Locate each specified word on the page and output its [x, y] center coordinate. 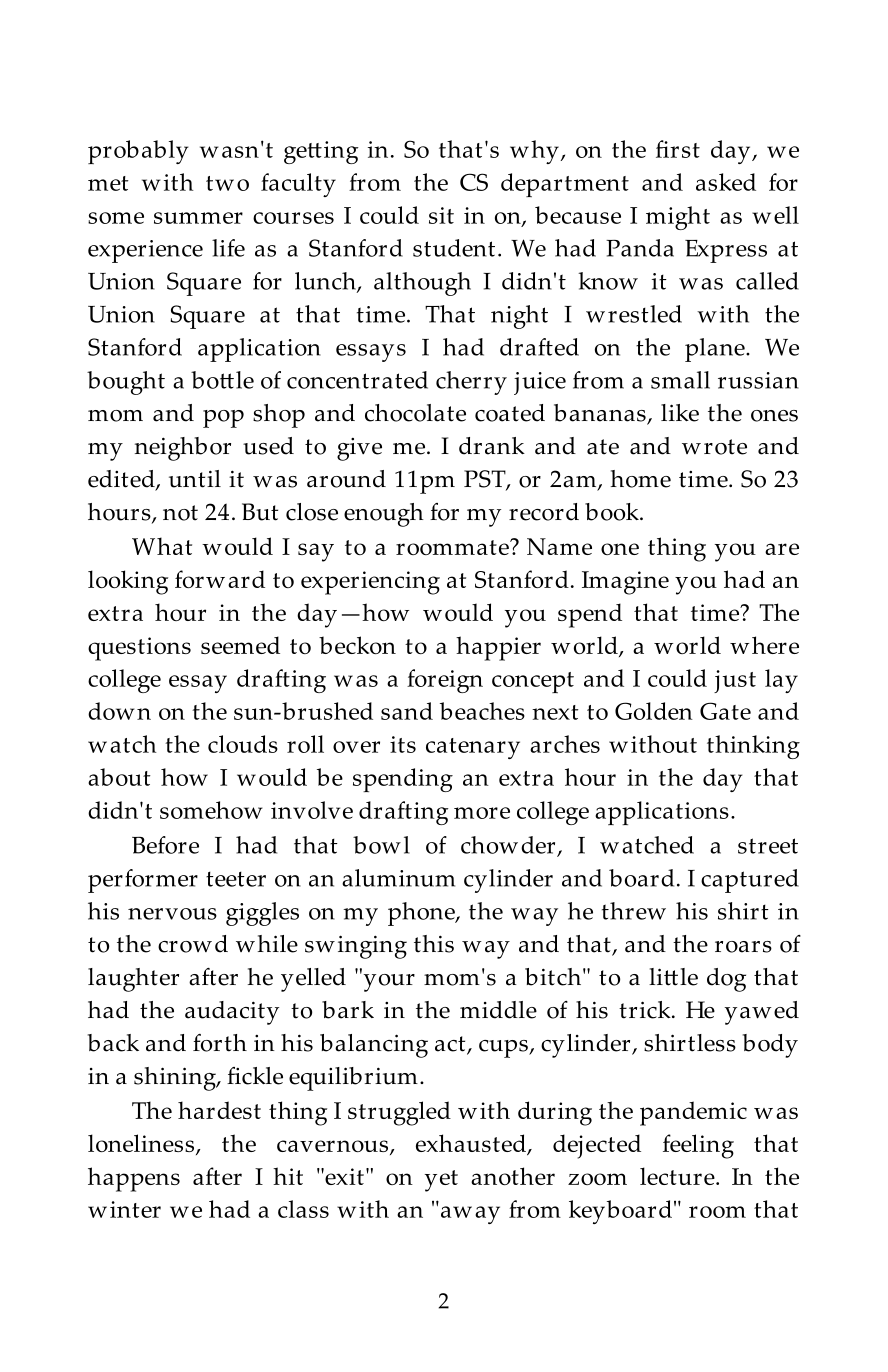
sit [441, 215]
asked [726, 182]
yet [441, 1181]
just [735, 681]
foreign [445, 681]
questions [139, 649]
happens [134, 1179]
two [227, 183]
